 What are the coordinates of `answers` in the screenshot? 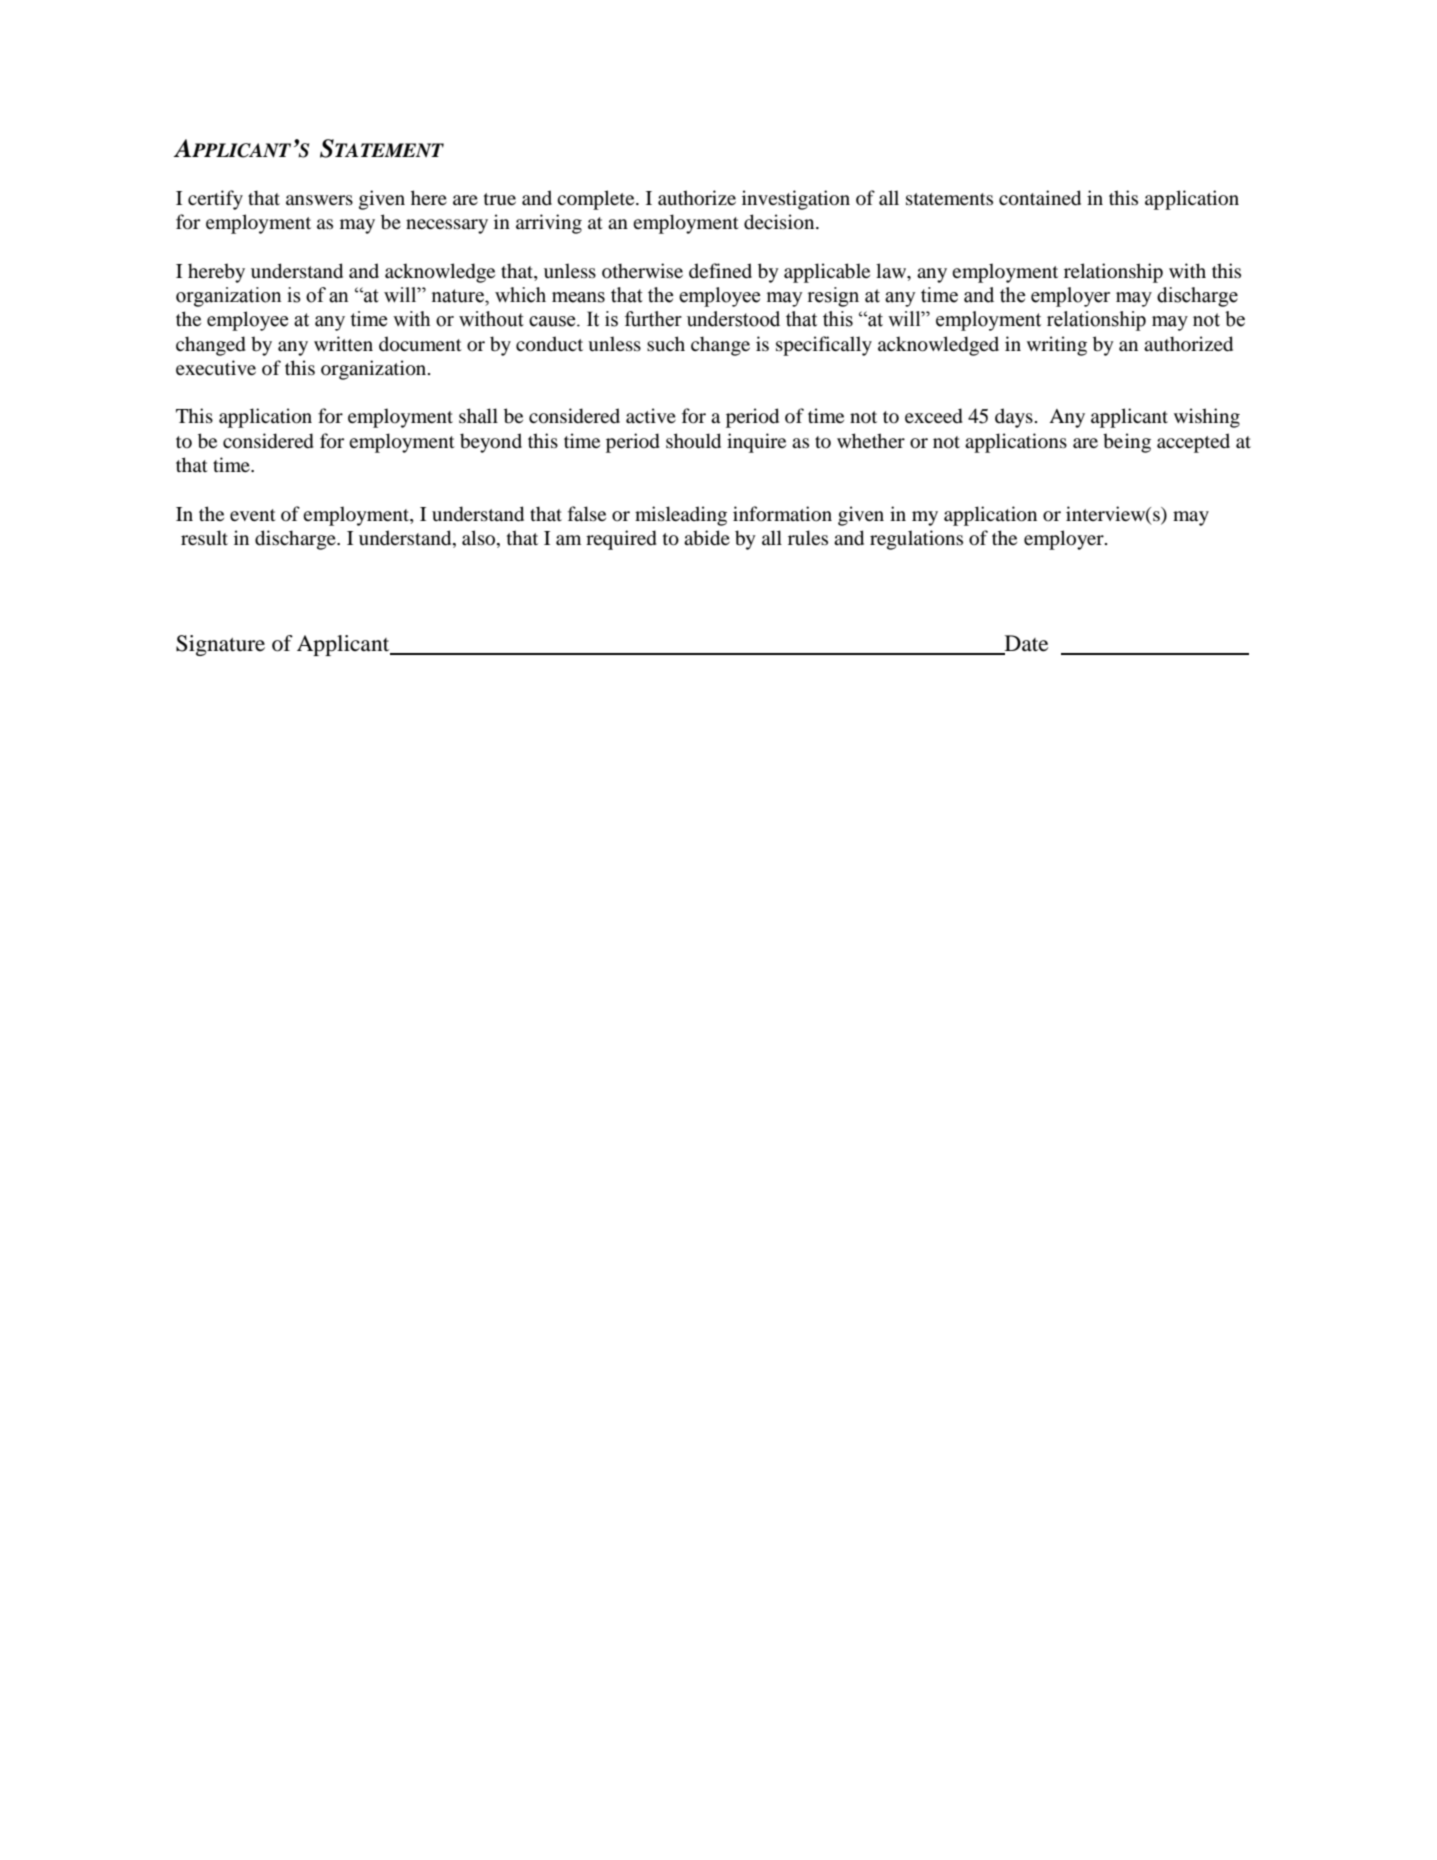 It's located at (319, 200).
